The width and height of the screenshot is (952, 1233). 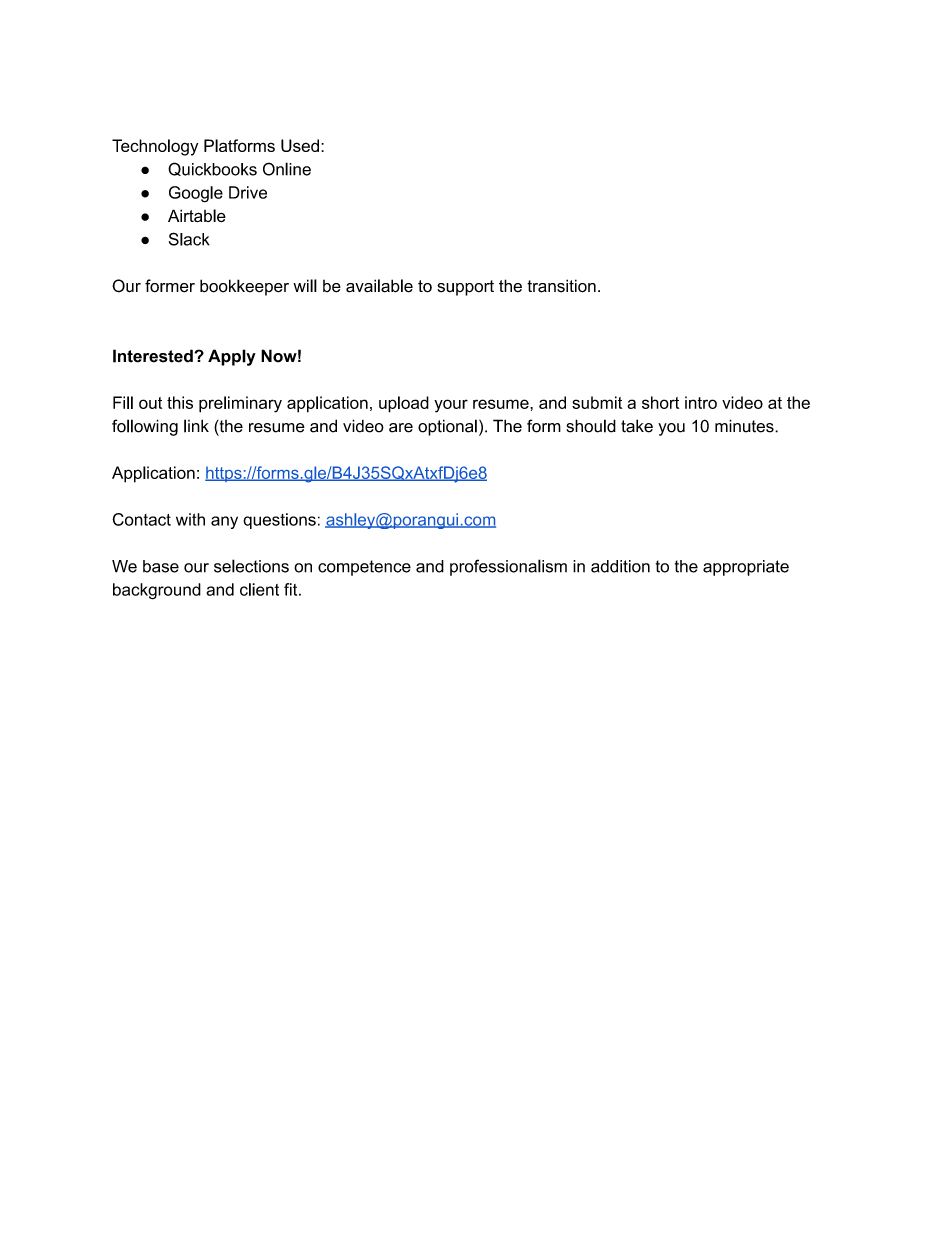 I want to click on short, so click(x=660, y=402).
